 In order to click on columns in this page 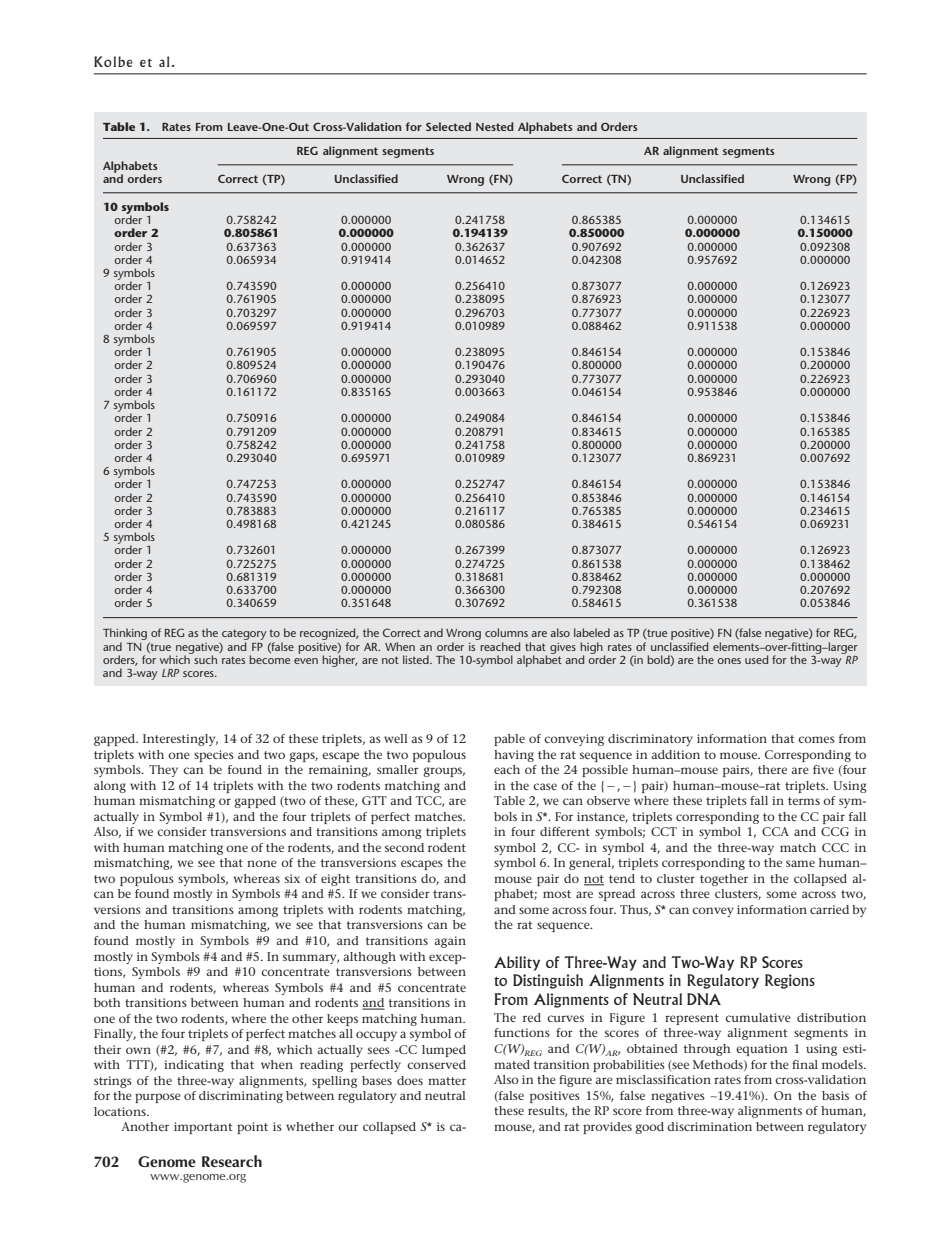, I will do `click(506, 632)`.
